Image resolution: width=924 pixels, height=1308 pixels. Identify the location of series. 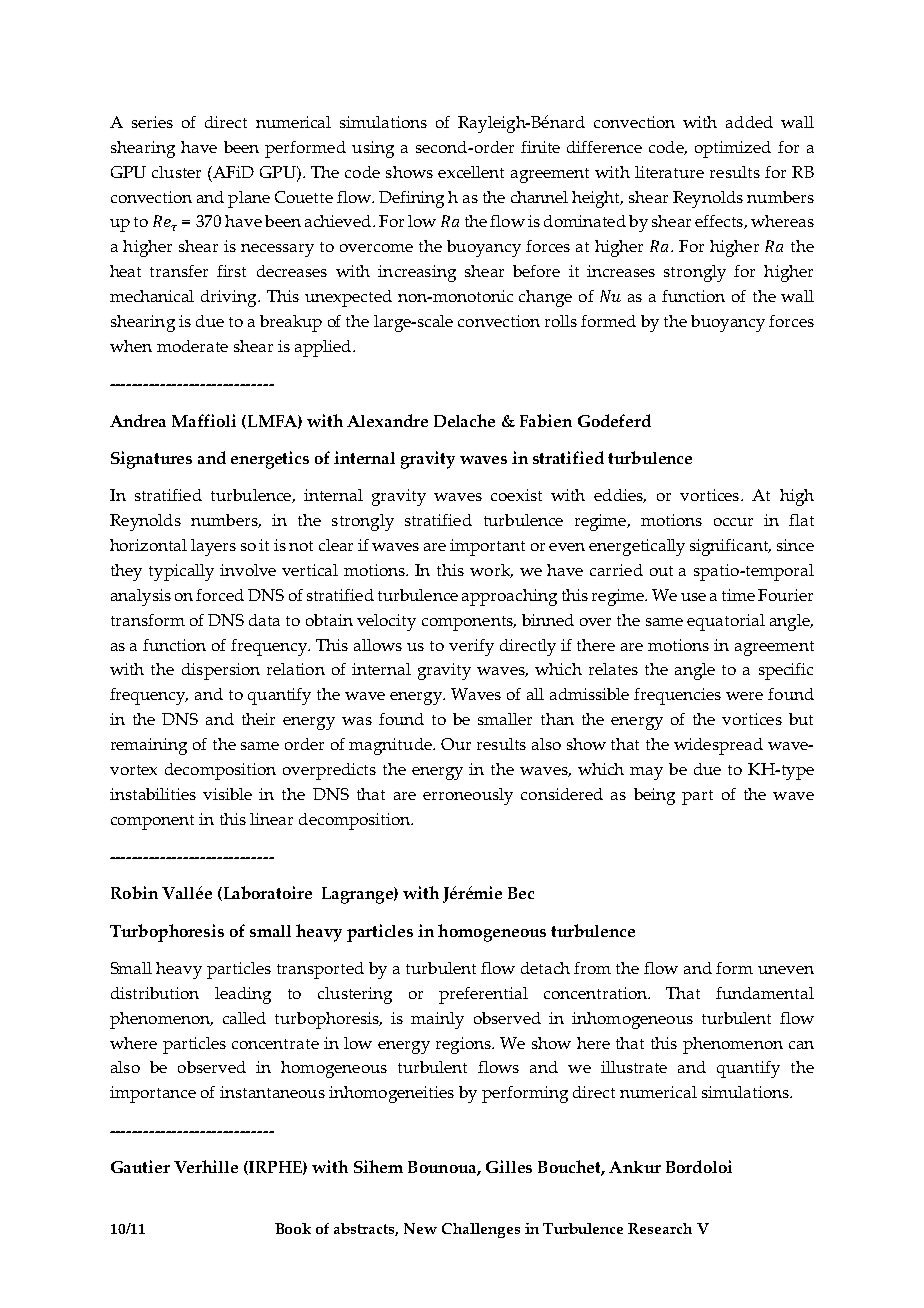
(152, 122).
